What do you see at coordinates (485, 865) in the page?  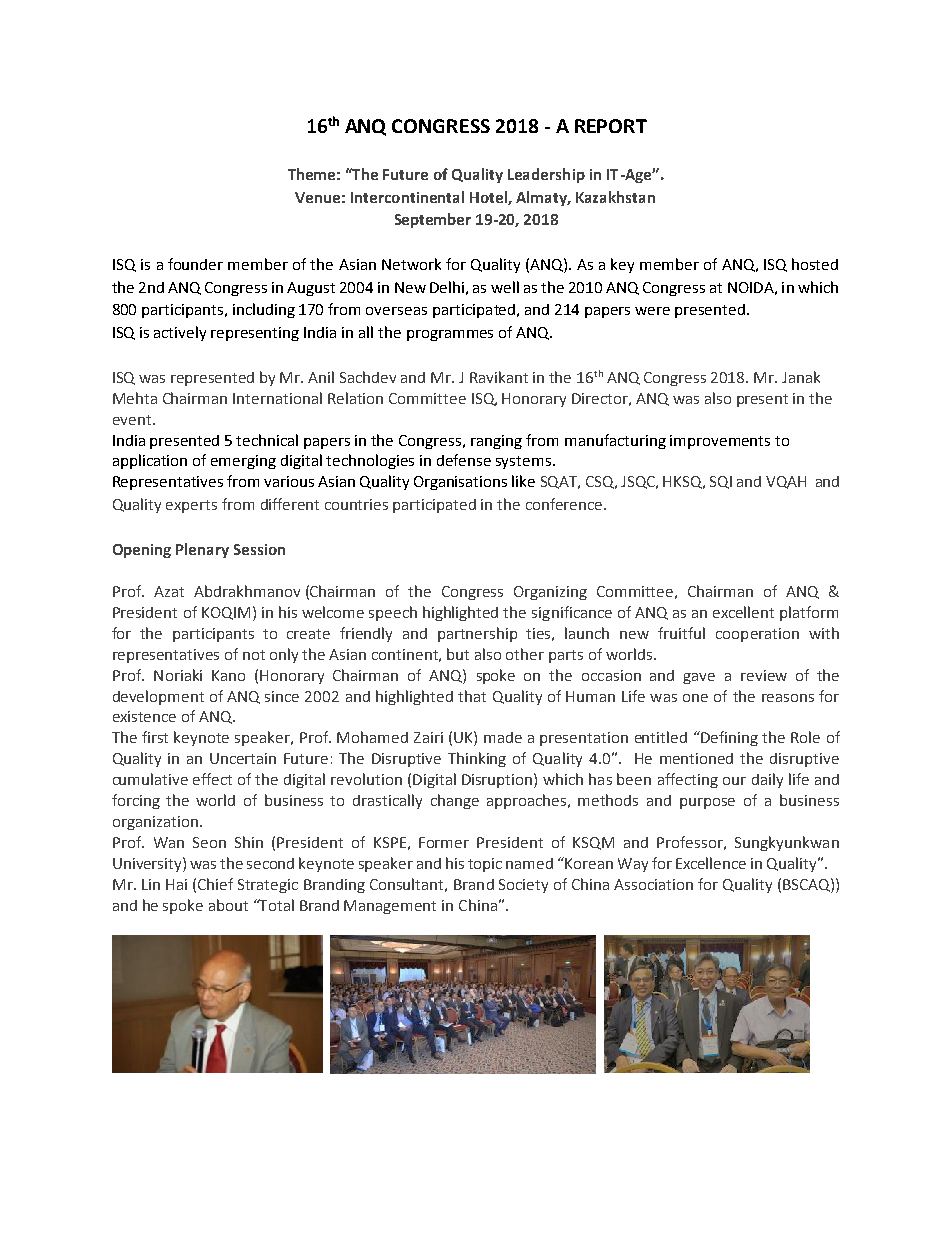 I see `topic` at bounding box center [485, 865].
